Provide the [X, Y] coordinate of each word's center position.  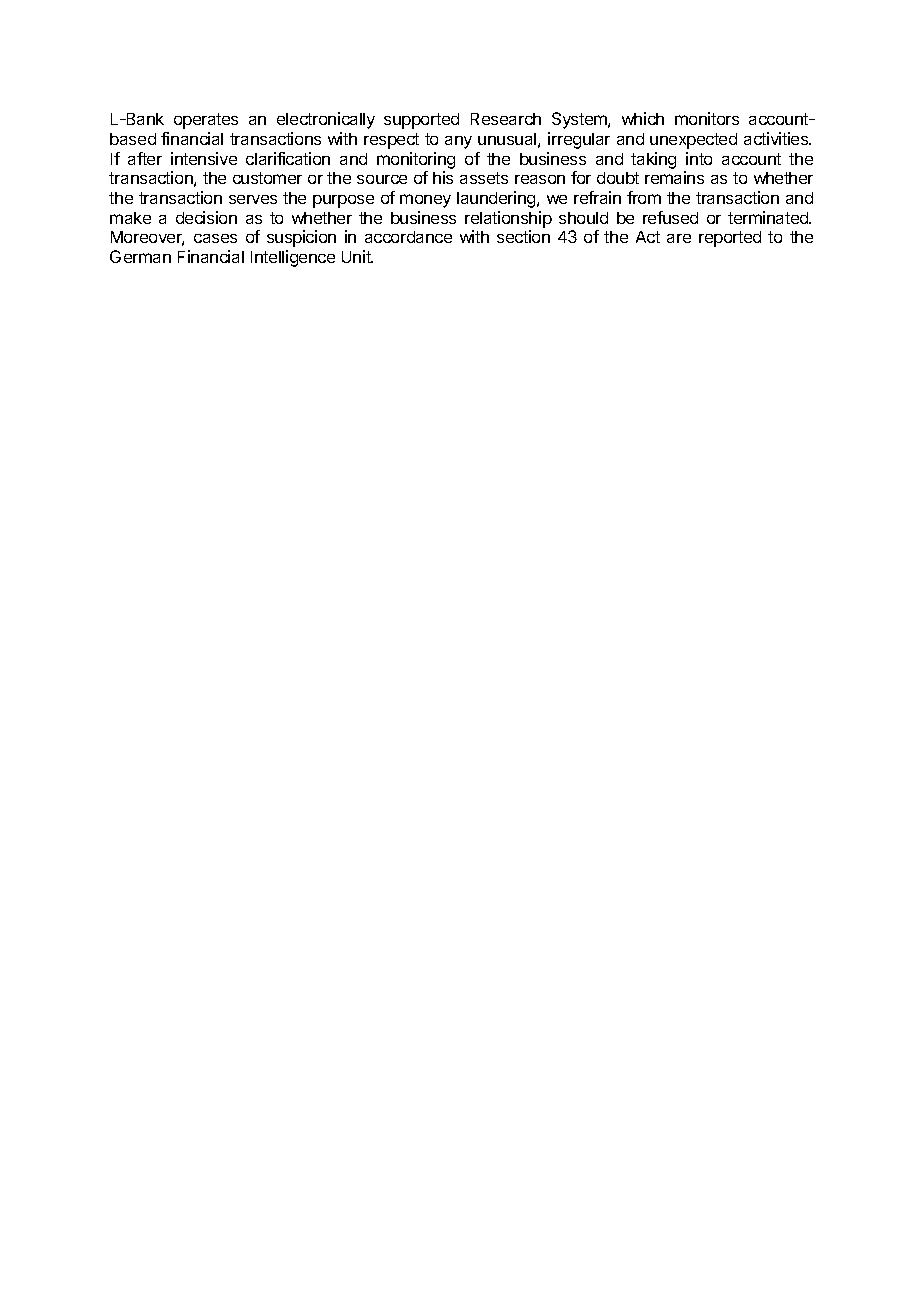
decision [206, 217]
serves [253, 199]
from [644, 197]
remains [674, 177]
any [458, 142]
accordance [408, 237]
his [443, 177]
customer [267, 178]
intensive [204, 158]
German [140, 256]
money [425, 201]
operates [206, 121]
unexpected [693, 141]
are [679, 238]
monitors [707, 118]
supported [421, 121]
